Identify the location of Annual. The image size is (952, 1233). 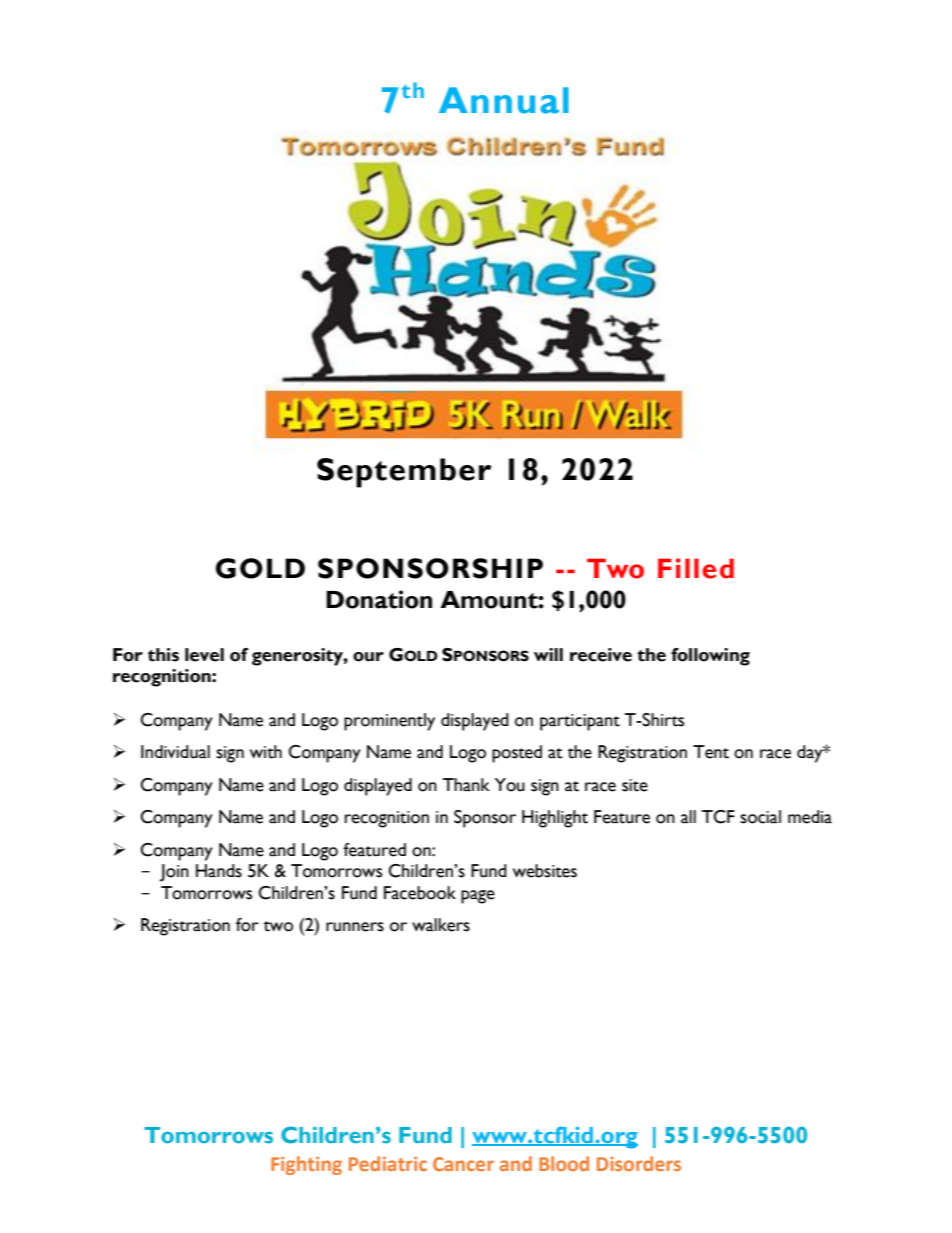
(504, 100).
